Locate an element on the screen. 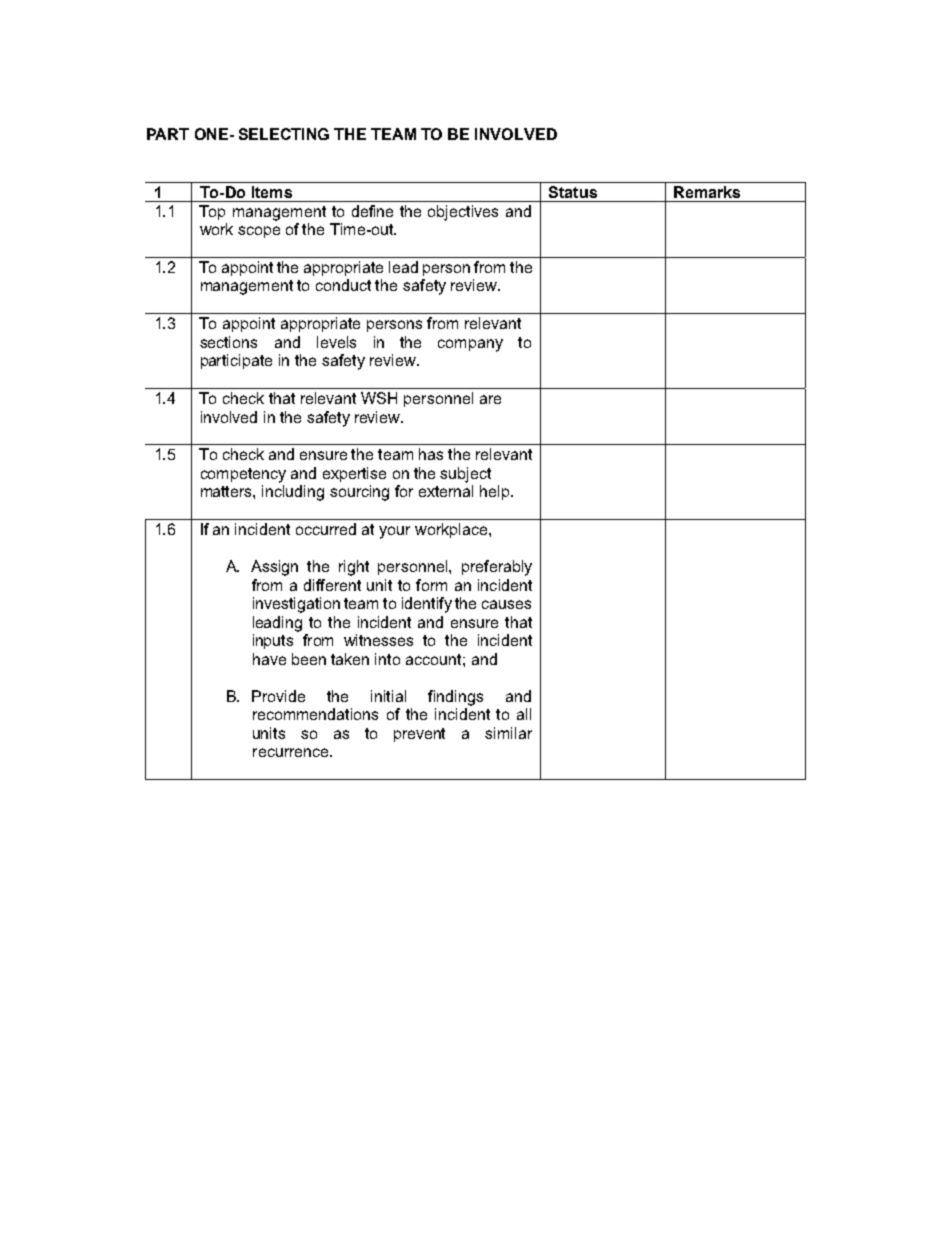 Image resolution: width=952 pixels, height=1233 pixels. similar is located at coordinates (508, 733).
